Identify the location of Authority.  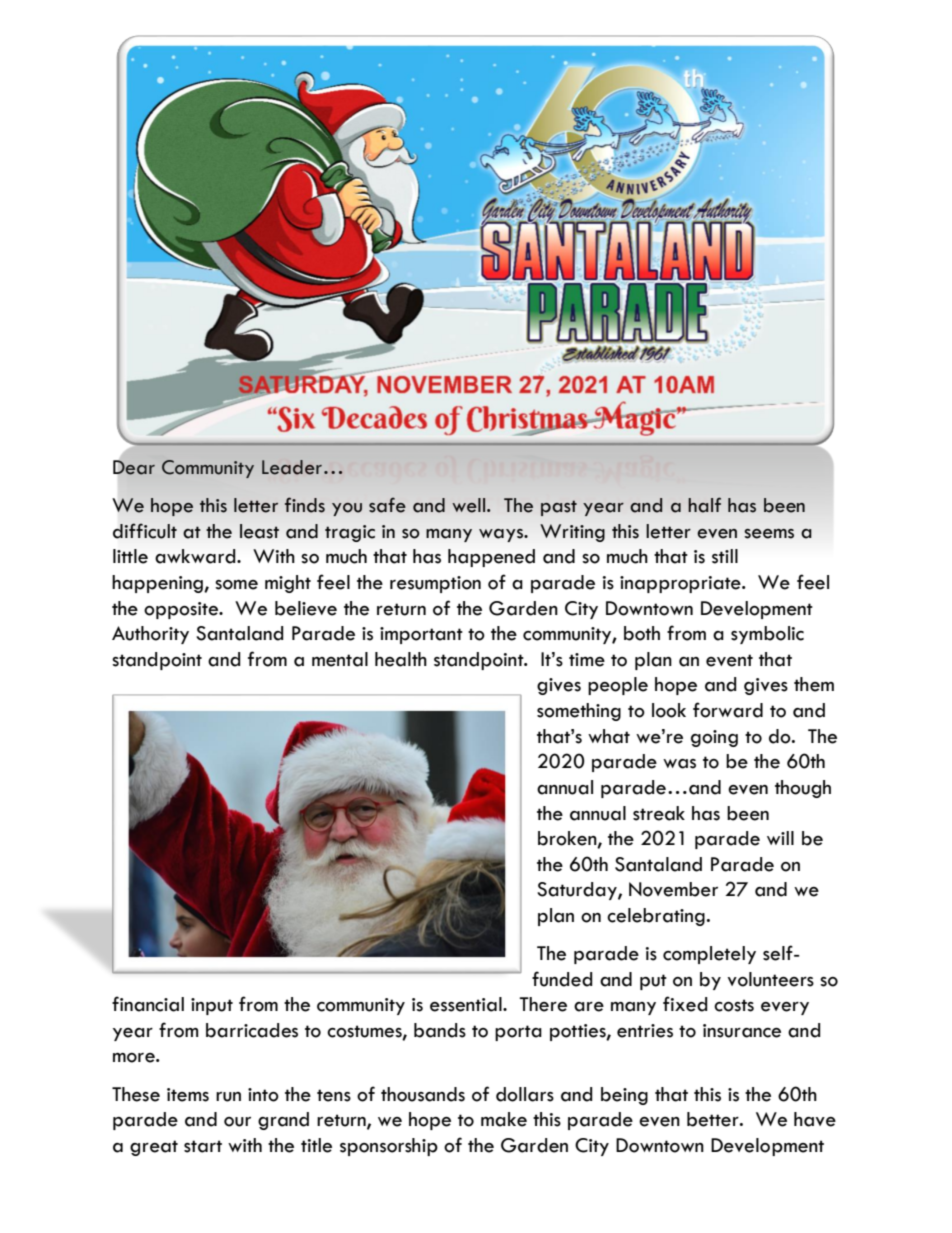
(150, 635).
